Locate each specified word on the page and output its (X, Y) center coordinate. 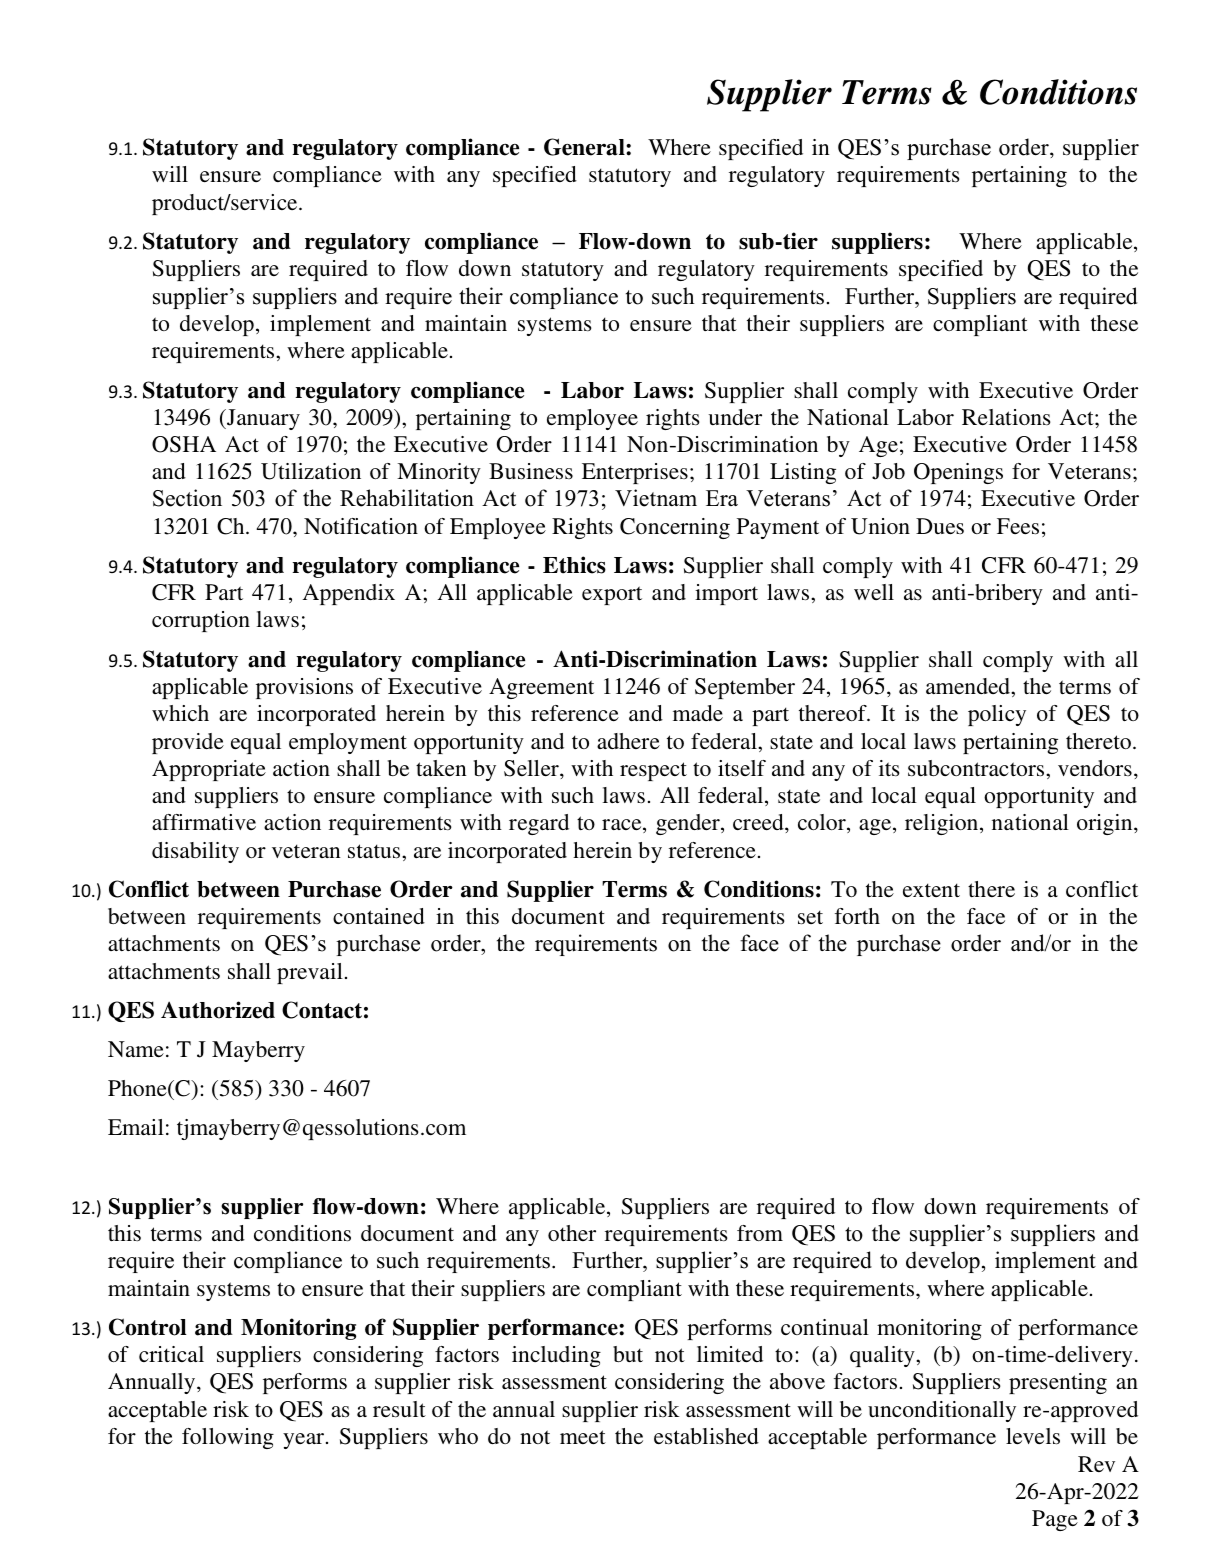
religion (943, 824)
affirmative (204, 822)
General (585, 147)
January (262, 419)
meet (583, 1437)
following (228, 1438)
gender (689, 824)
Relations (1006, 417)
